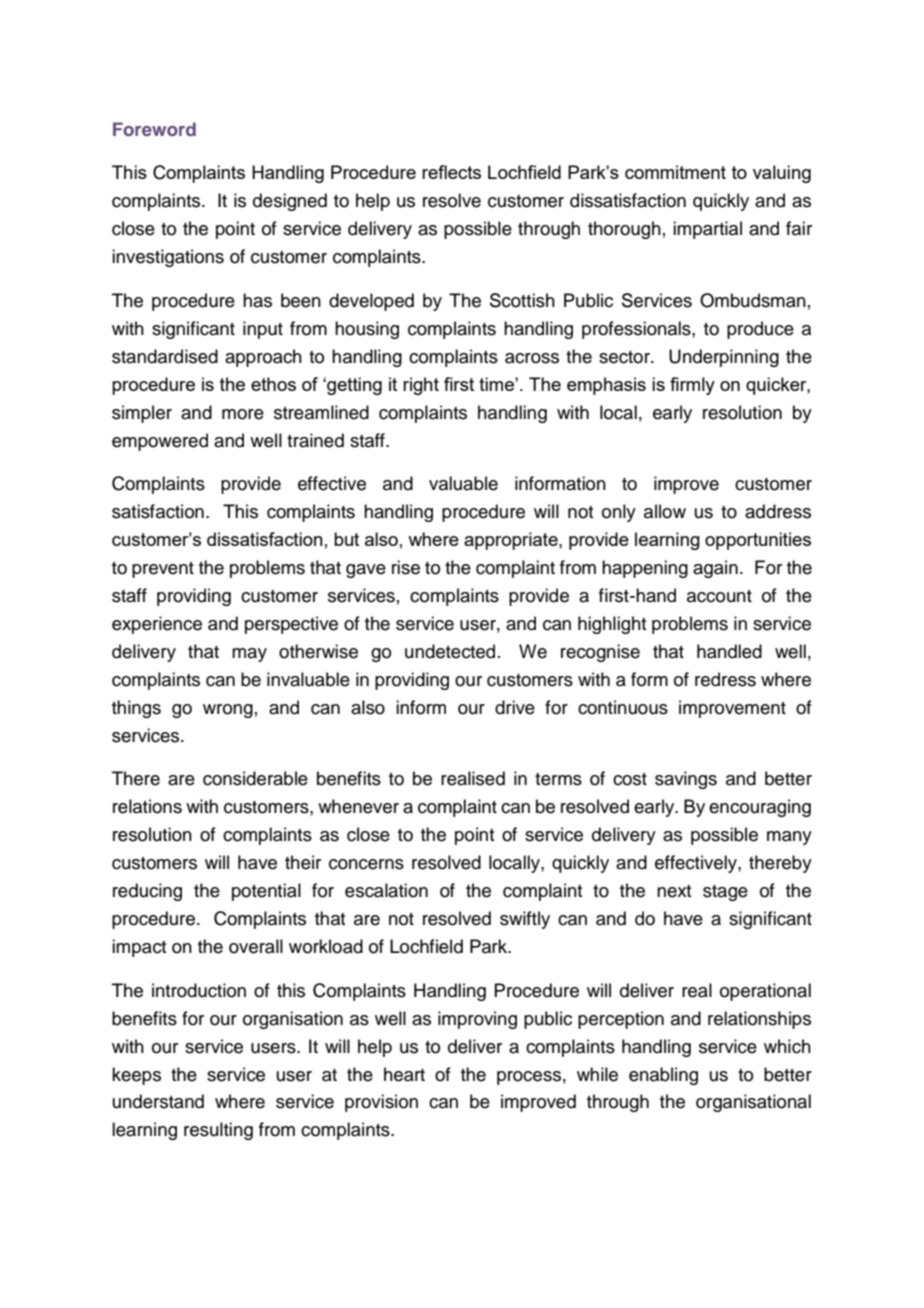 The width and height of the document is (924, 1308). I want to click on account, so click(719, 596).
